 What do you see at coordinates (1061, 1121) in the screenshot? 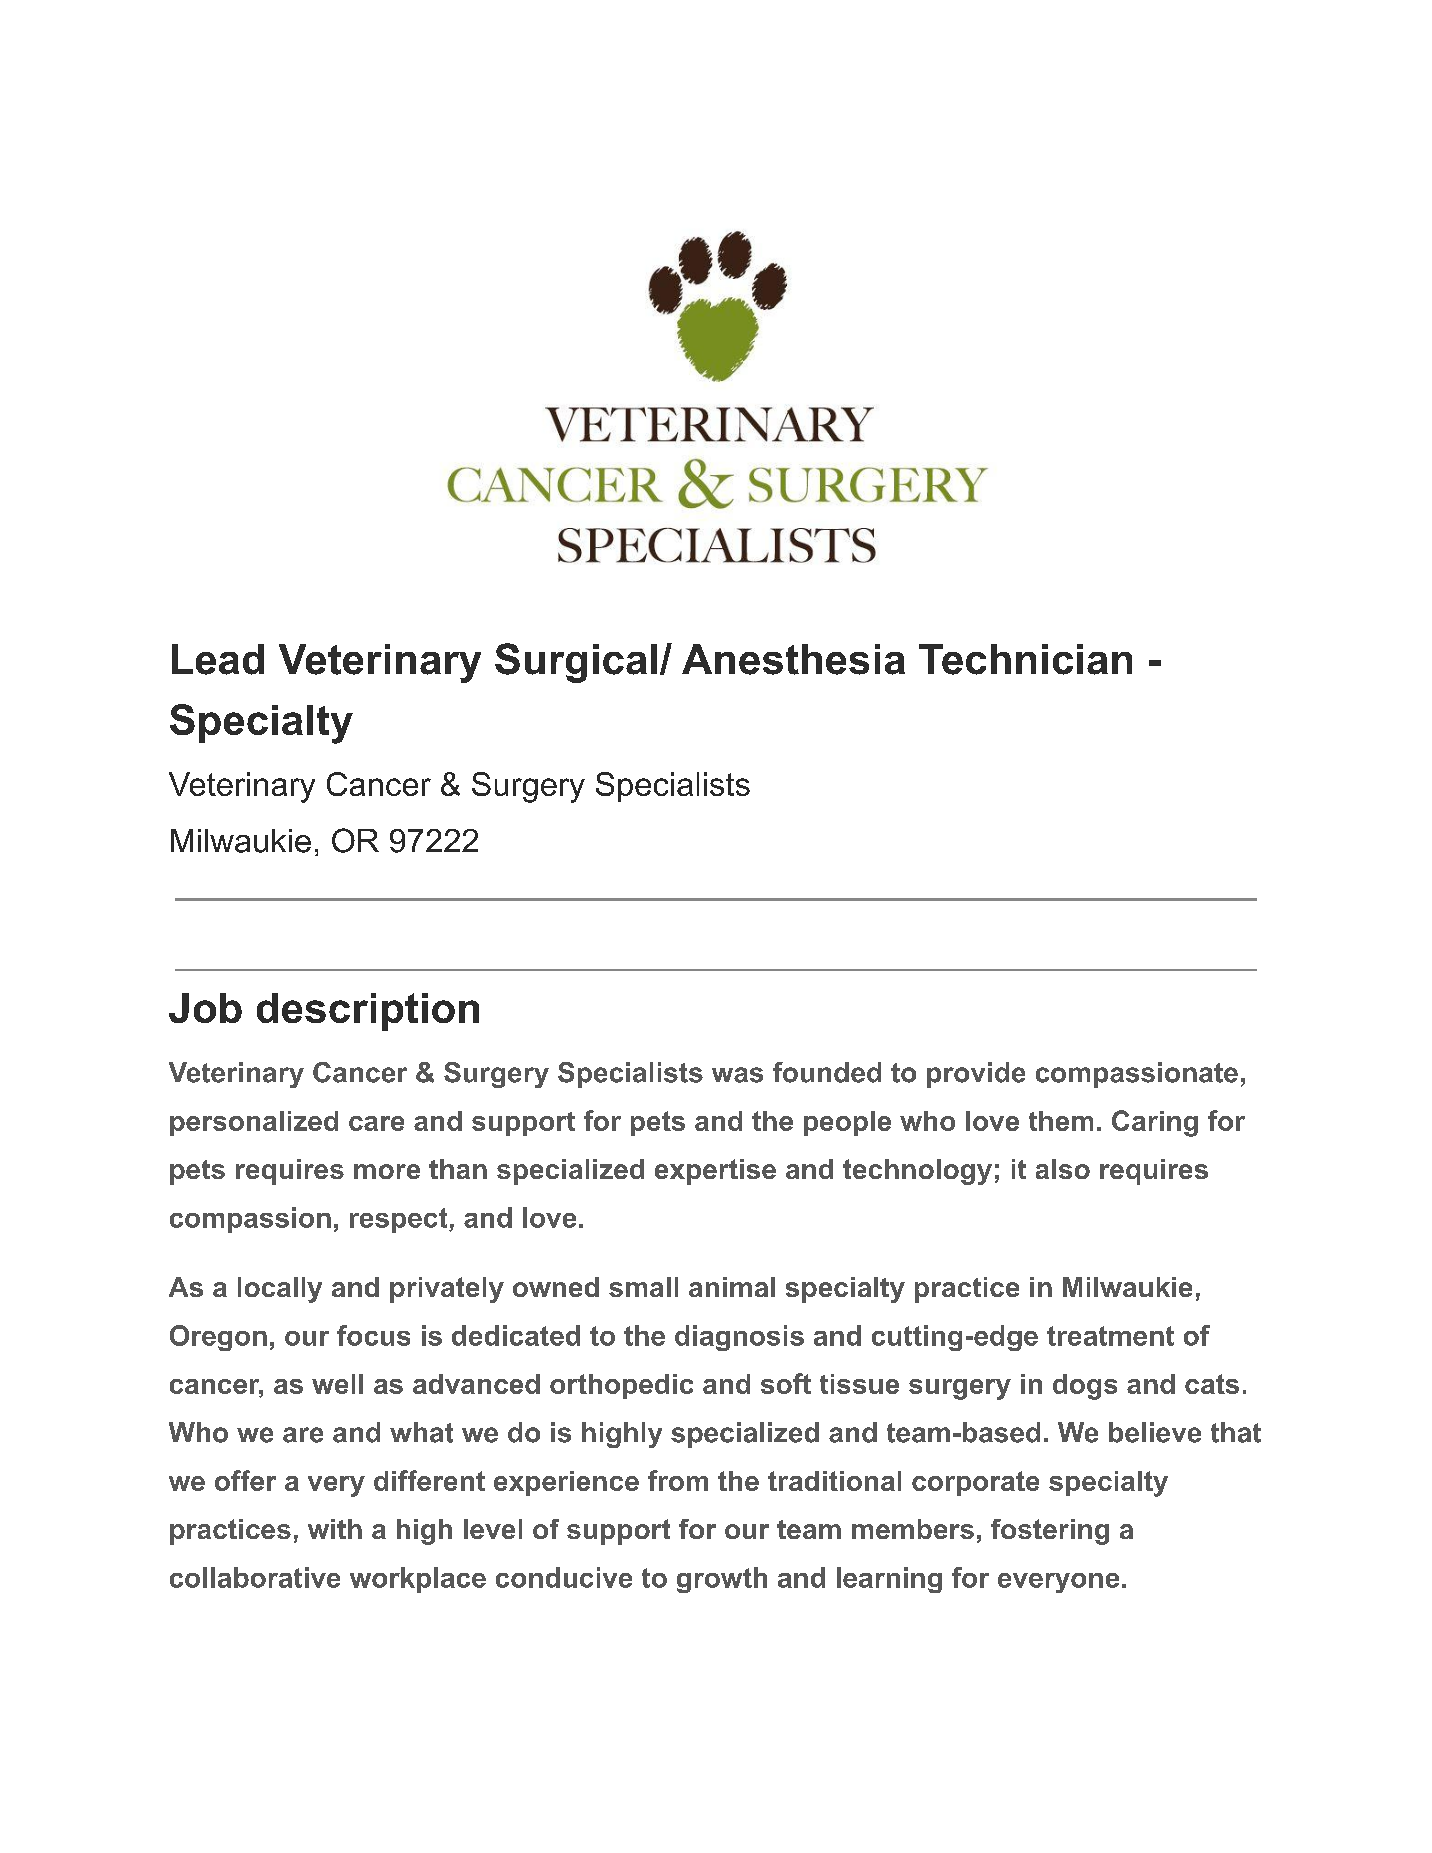
I see `them` at bounding box center [1061, 1121].
